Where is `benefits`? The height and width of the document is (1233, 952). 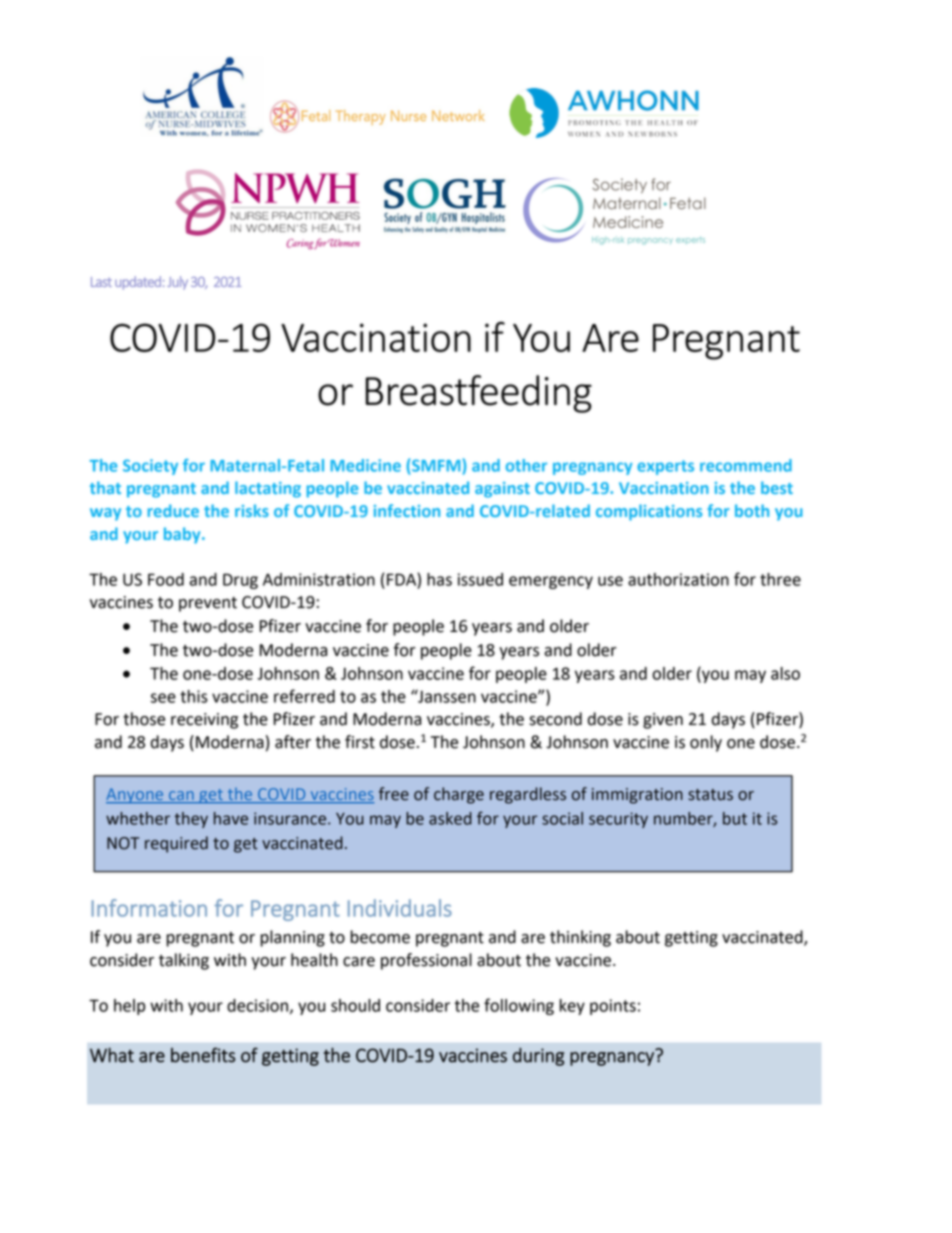 benefits is located at coordinates (203, 1055).
